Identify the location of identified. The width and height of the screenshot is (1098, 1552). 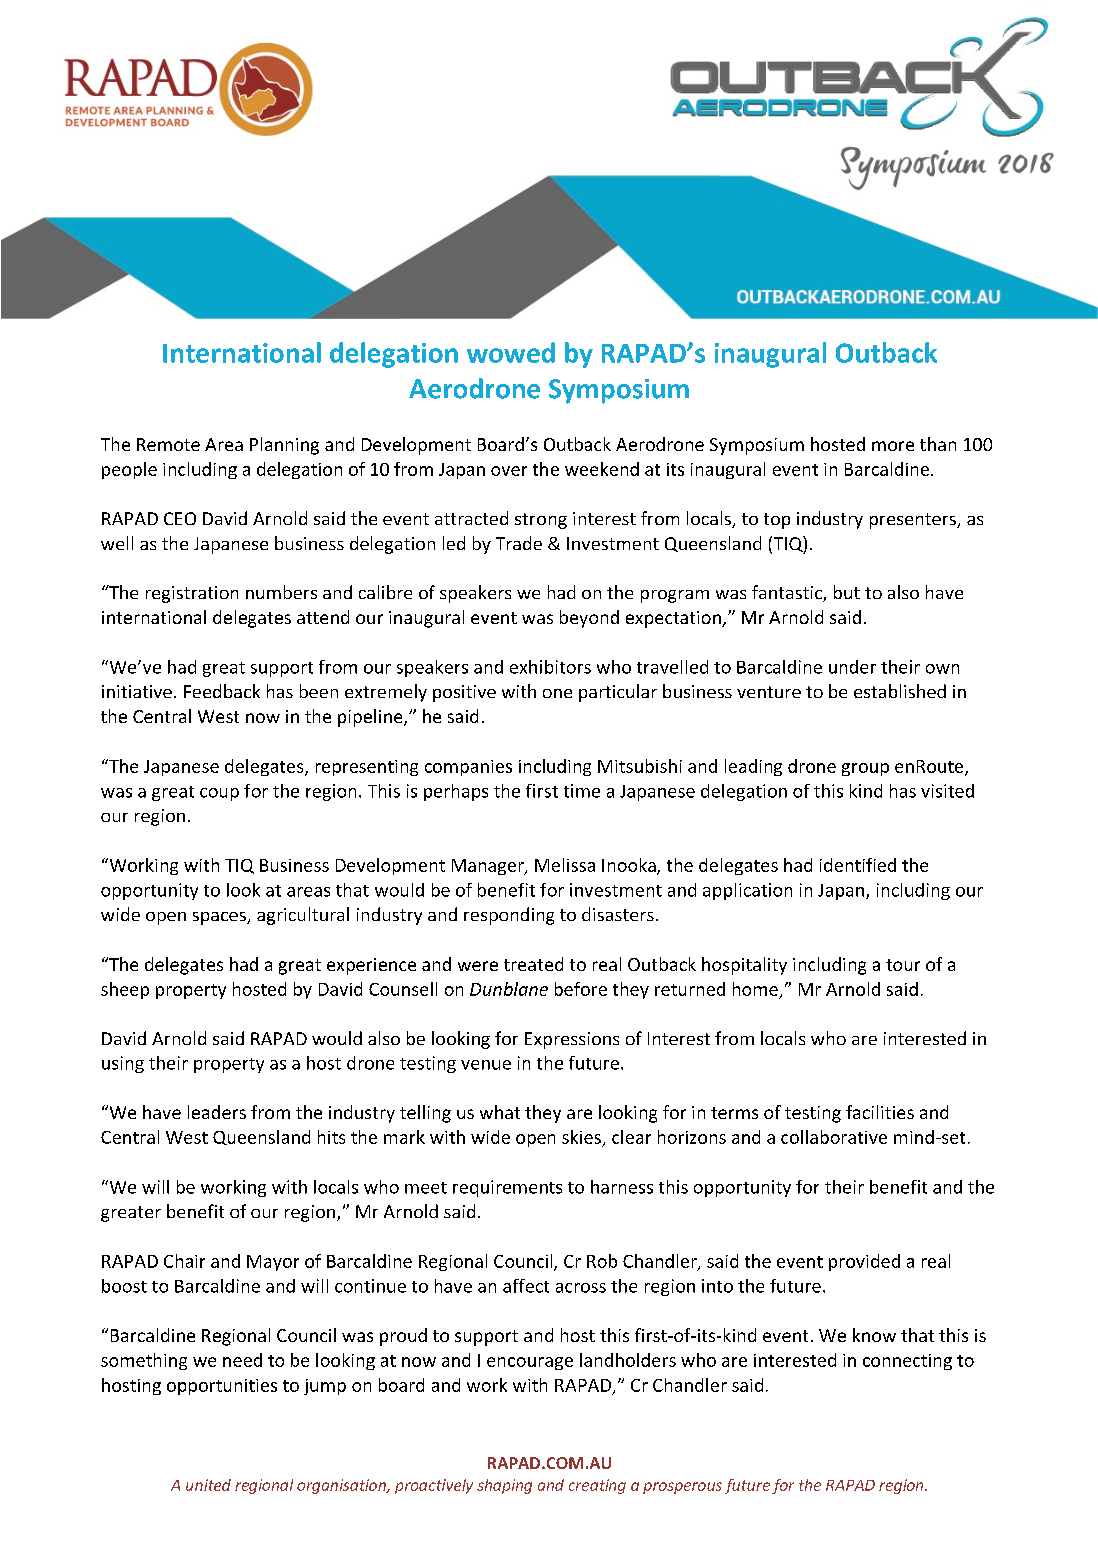
(858, 865).
